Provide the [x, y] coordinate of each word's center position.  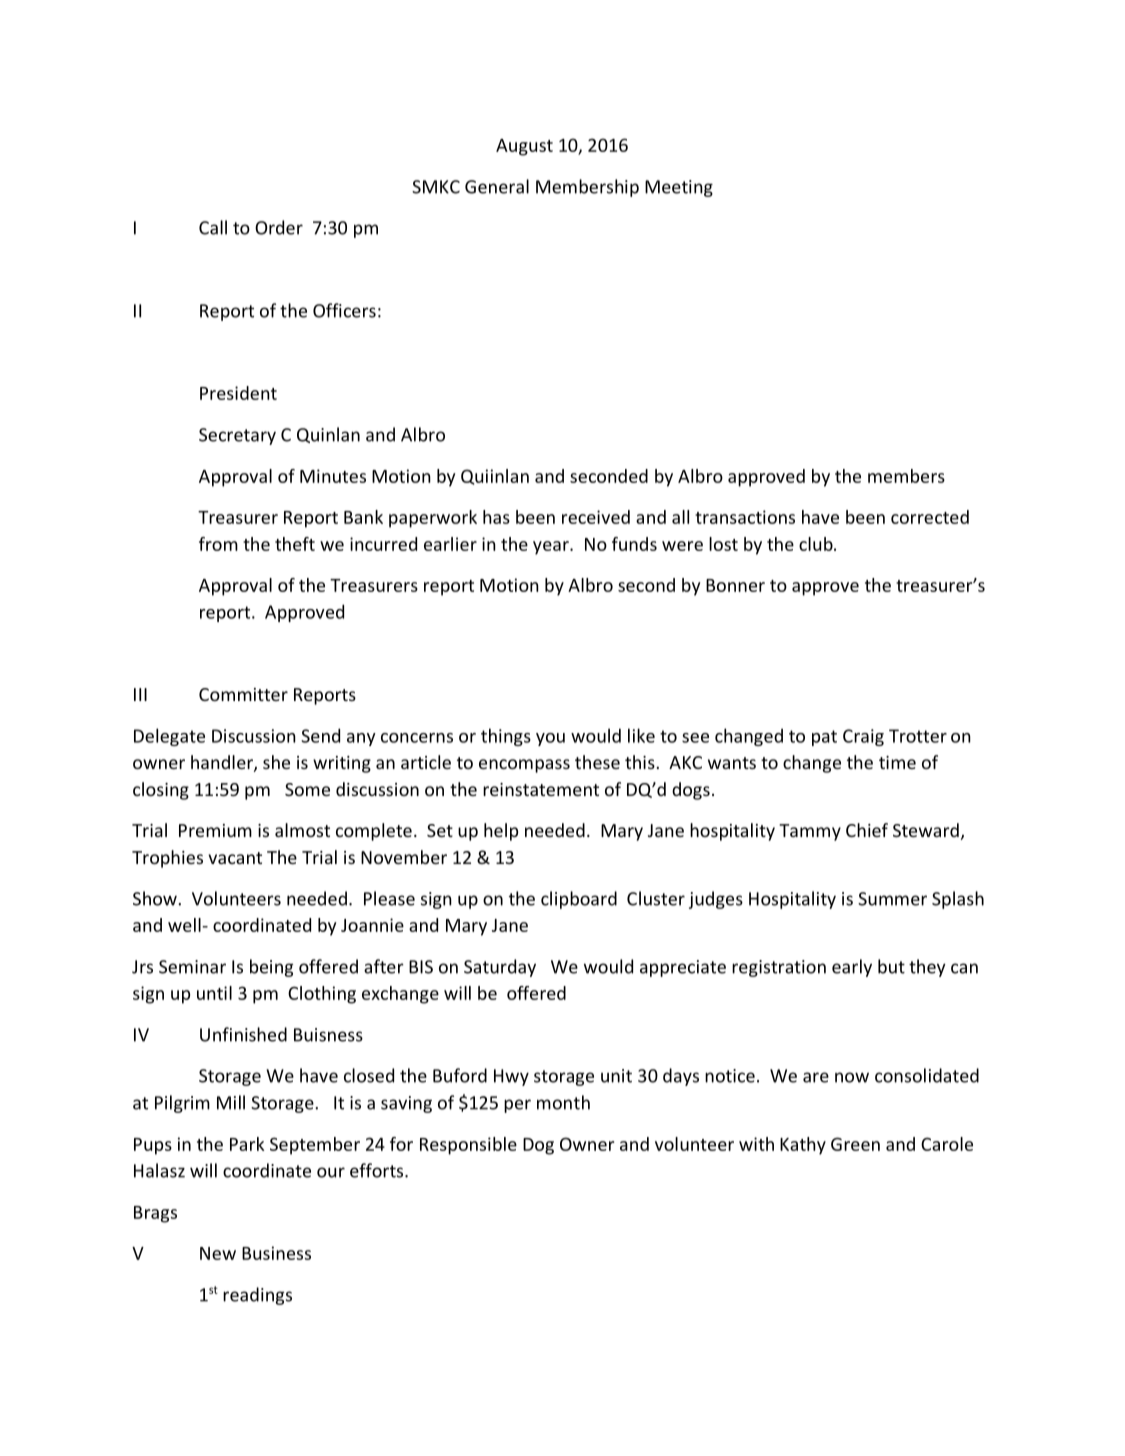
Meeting [679, 188]
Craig [863, 737]
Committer [243, 694]
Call [213, 227]
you [550, 739]
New [218, 1253]
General [497, 186]
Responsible [468, 1146]
